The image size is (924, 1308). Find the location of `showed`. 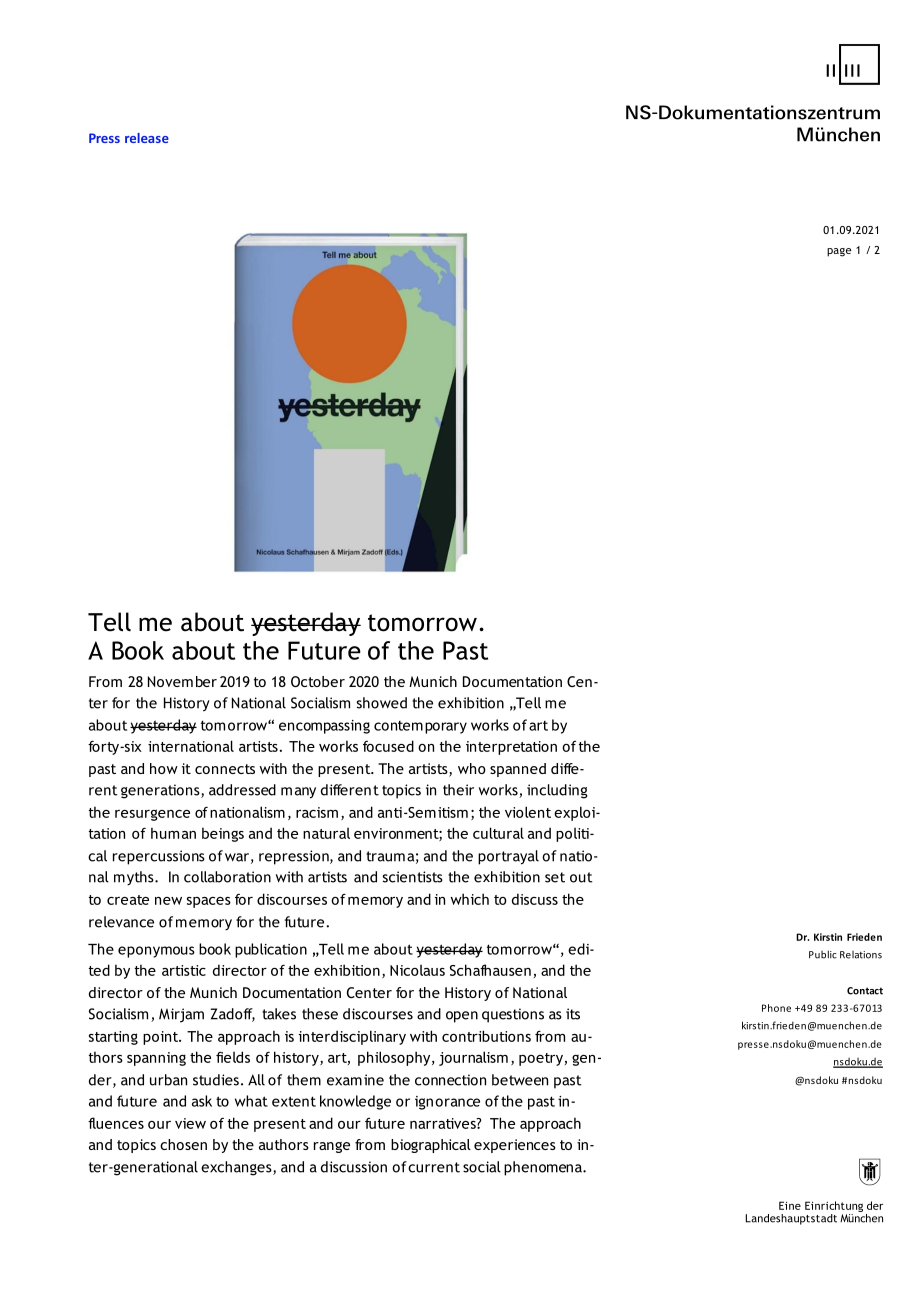

showed is located at coordinates (382, 703).
